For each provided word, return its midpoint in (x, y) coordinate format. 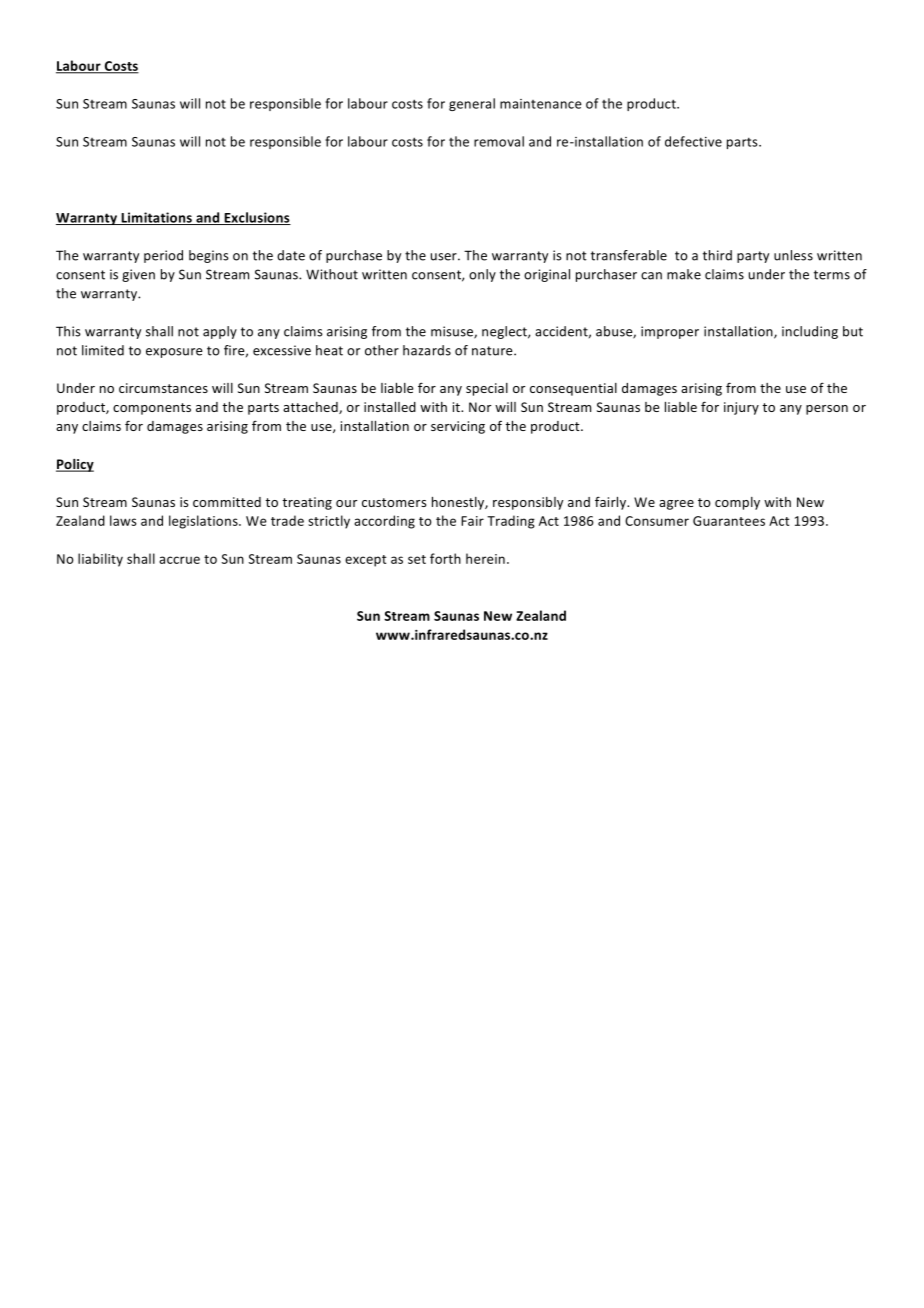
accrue (179, 560)
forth (445, 558)
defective (693, 141)
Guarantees (729, 521)
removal (499, 141)
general (472, 104)
